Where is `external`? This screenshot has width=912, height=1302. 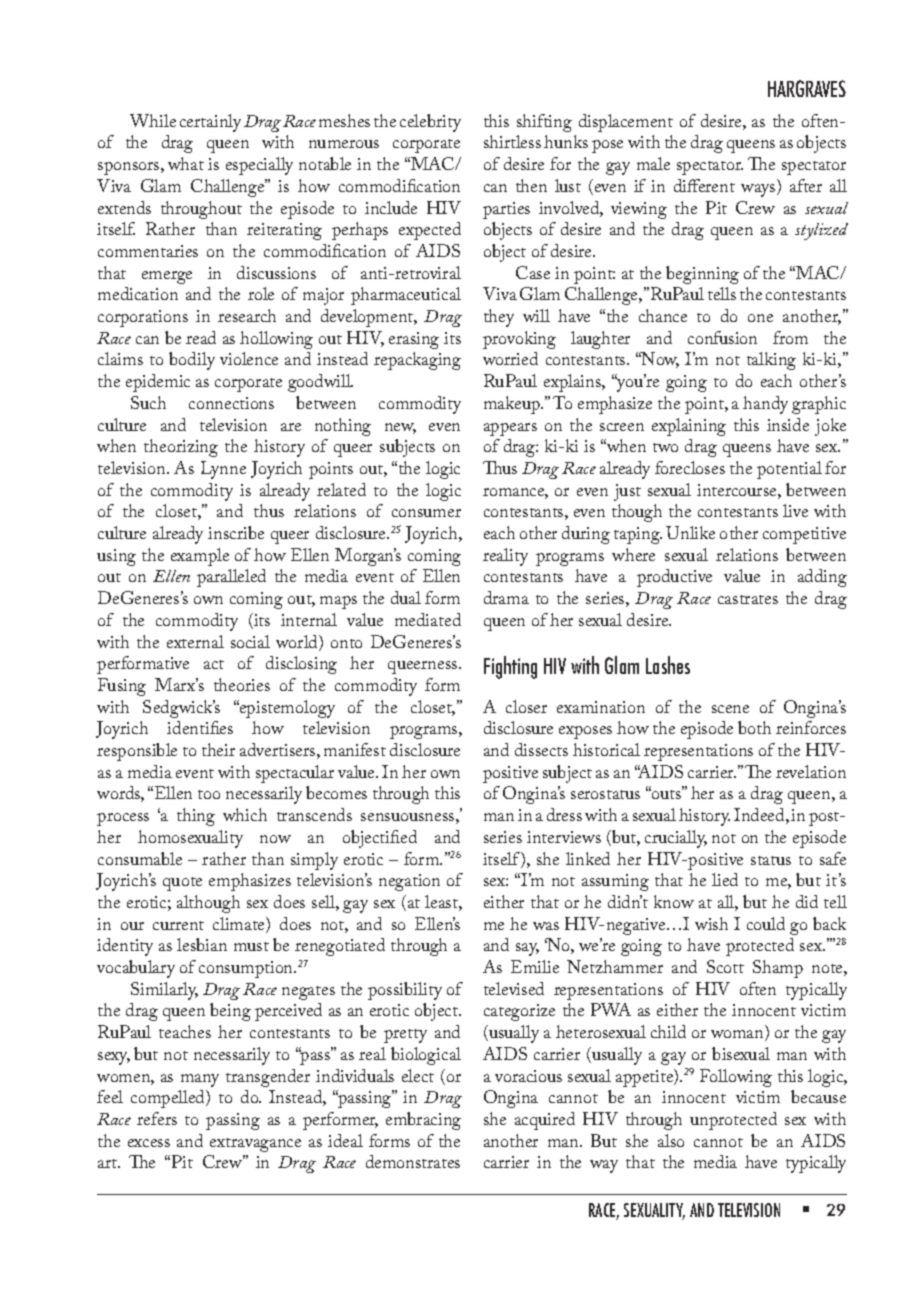
external is located at coordinates (195, 641).
